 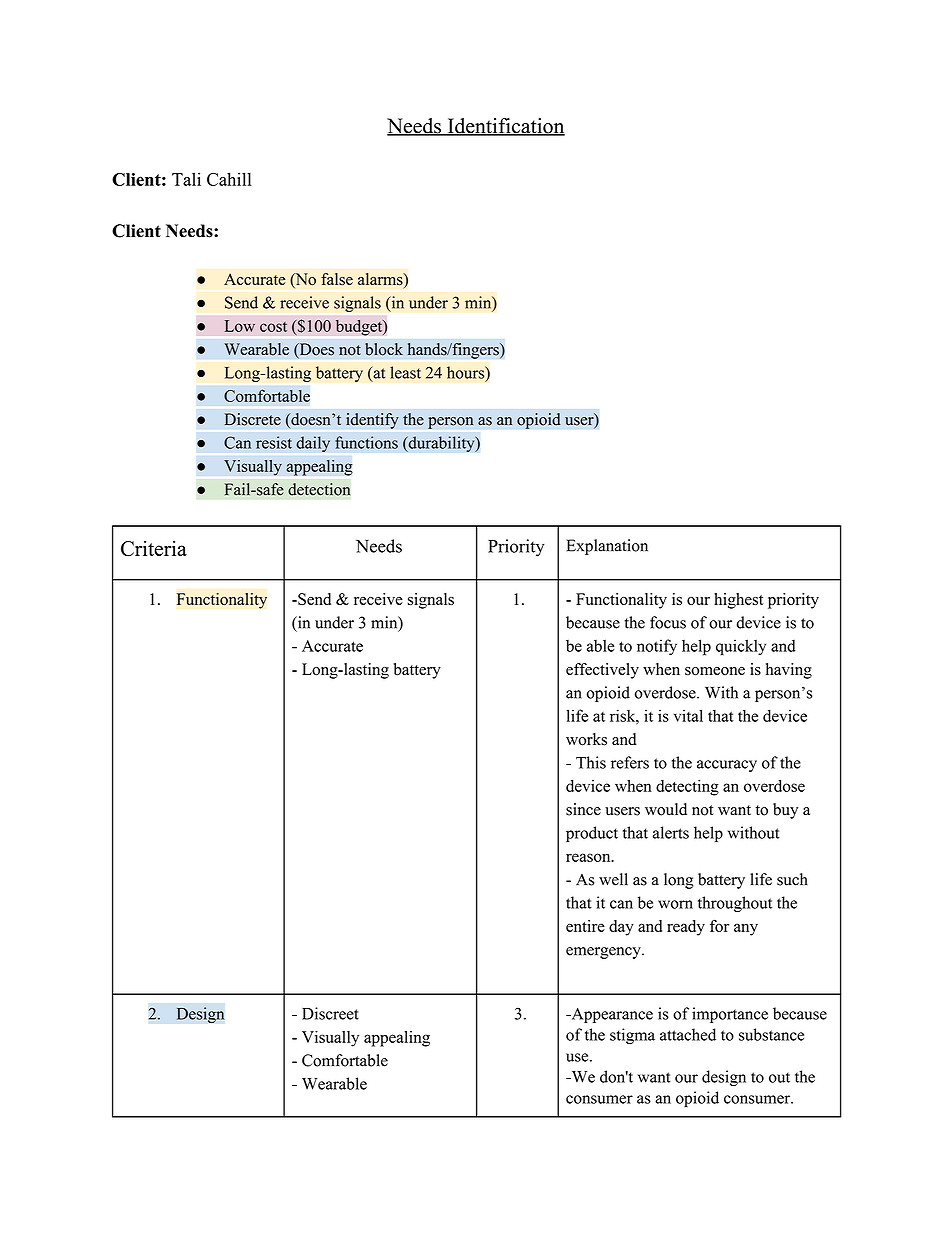 I want to click on Explanation, so click(x=607, y=547).
